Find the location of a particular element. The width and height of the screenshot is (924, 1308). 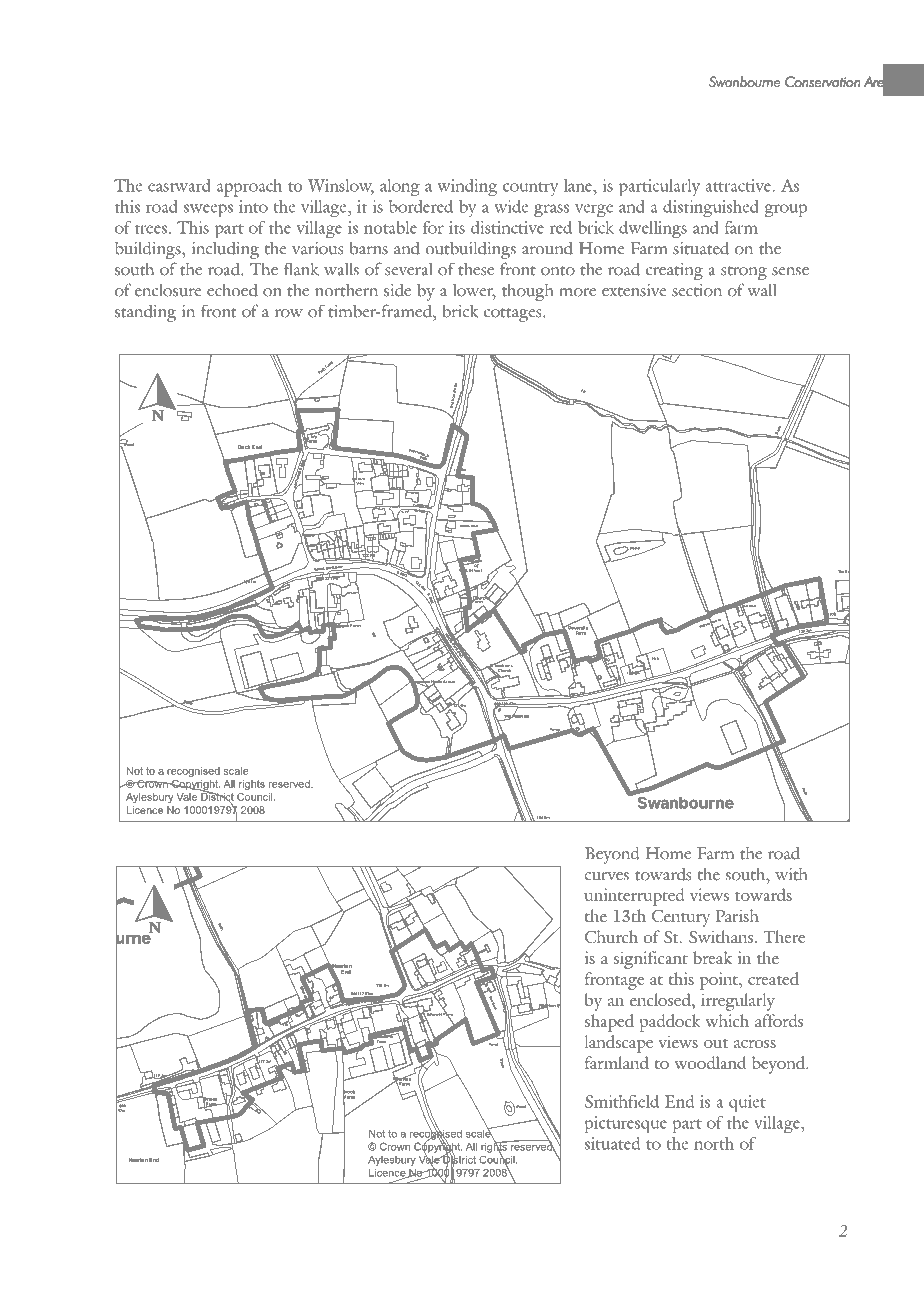

Conservation is located at coordinates (822, 82).
